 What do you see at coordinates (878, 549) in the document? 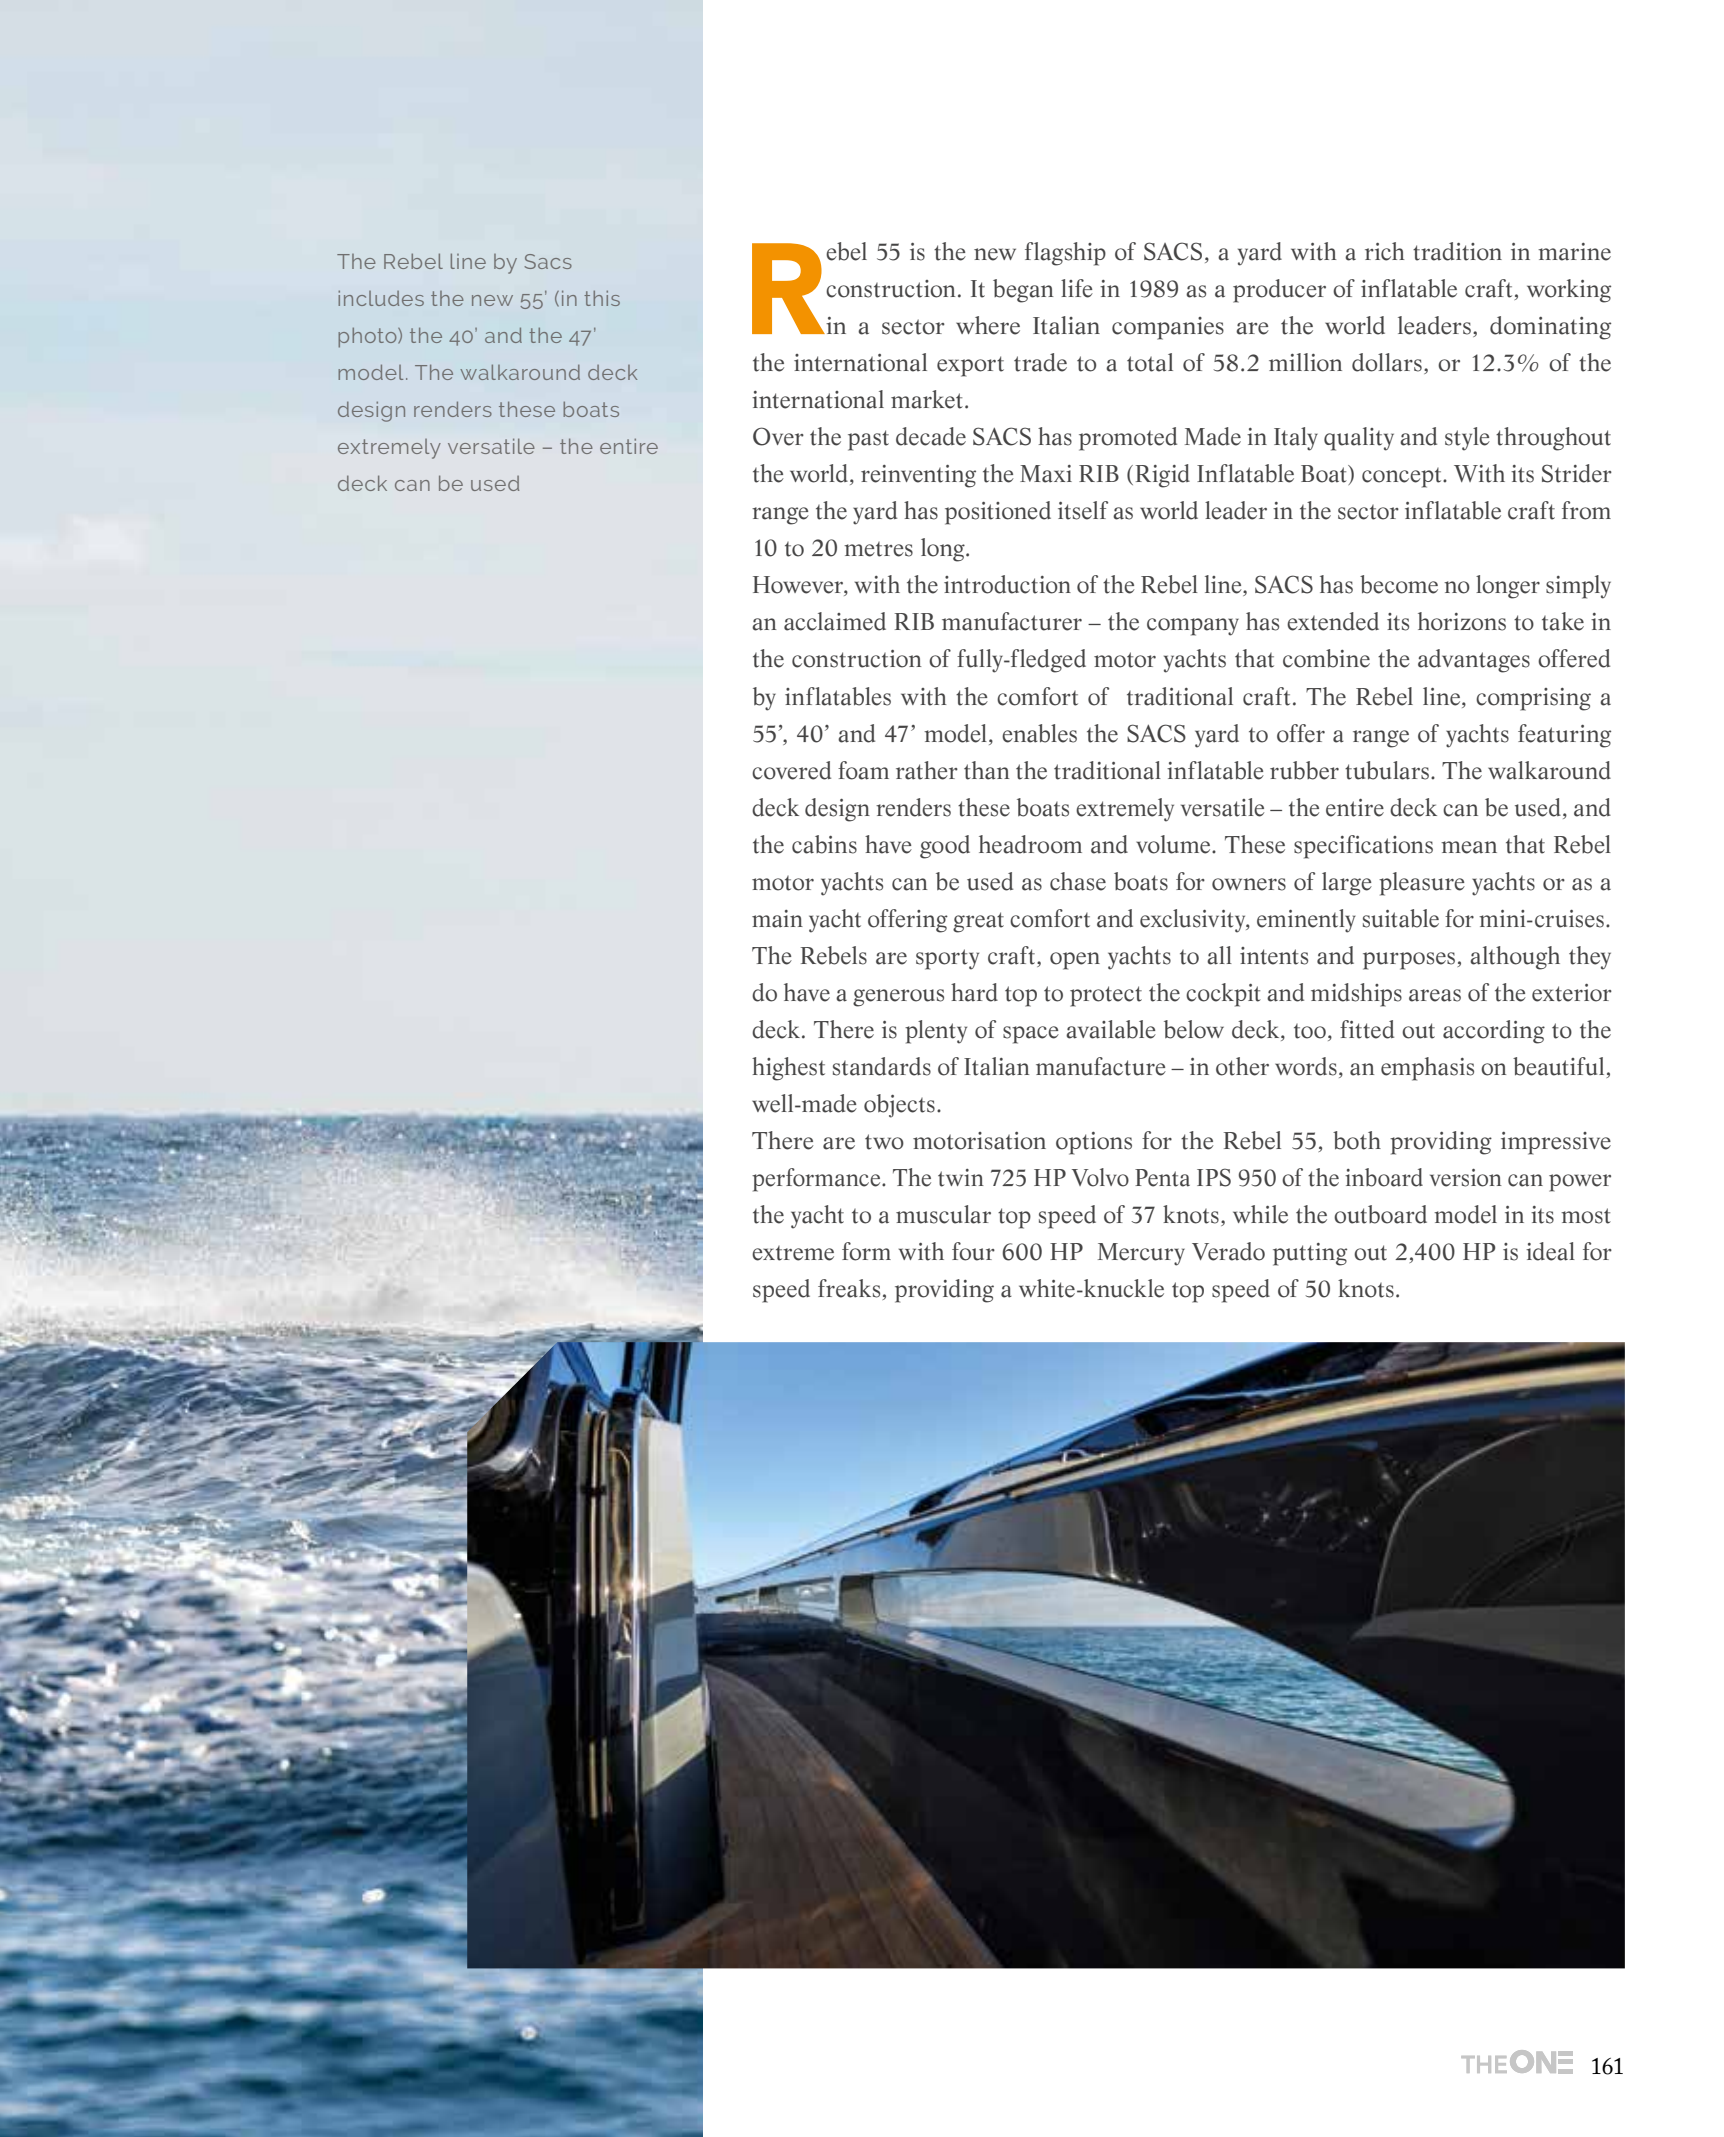
I see `metres` at bounding box center [878, 549].
